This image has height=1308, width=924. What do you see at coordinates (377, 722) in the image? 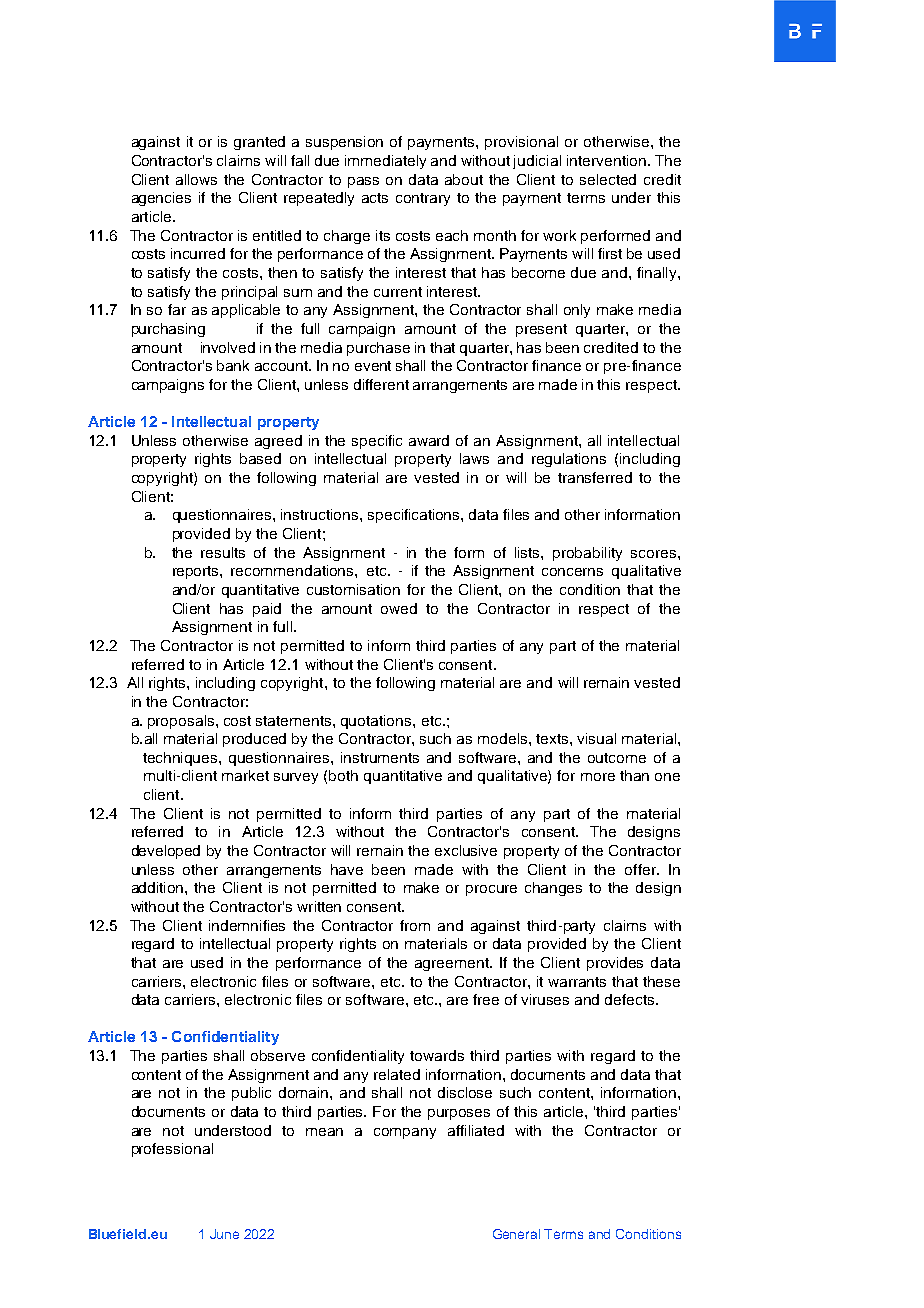
I see `quotations` at bounding box center [377, 722].
